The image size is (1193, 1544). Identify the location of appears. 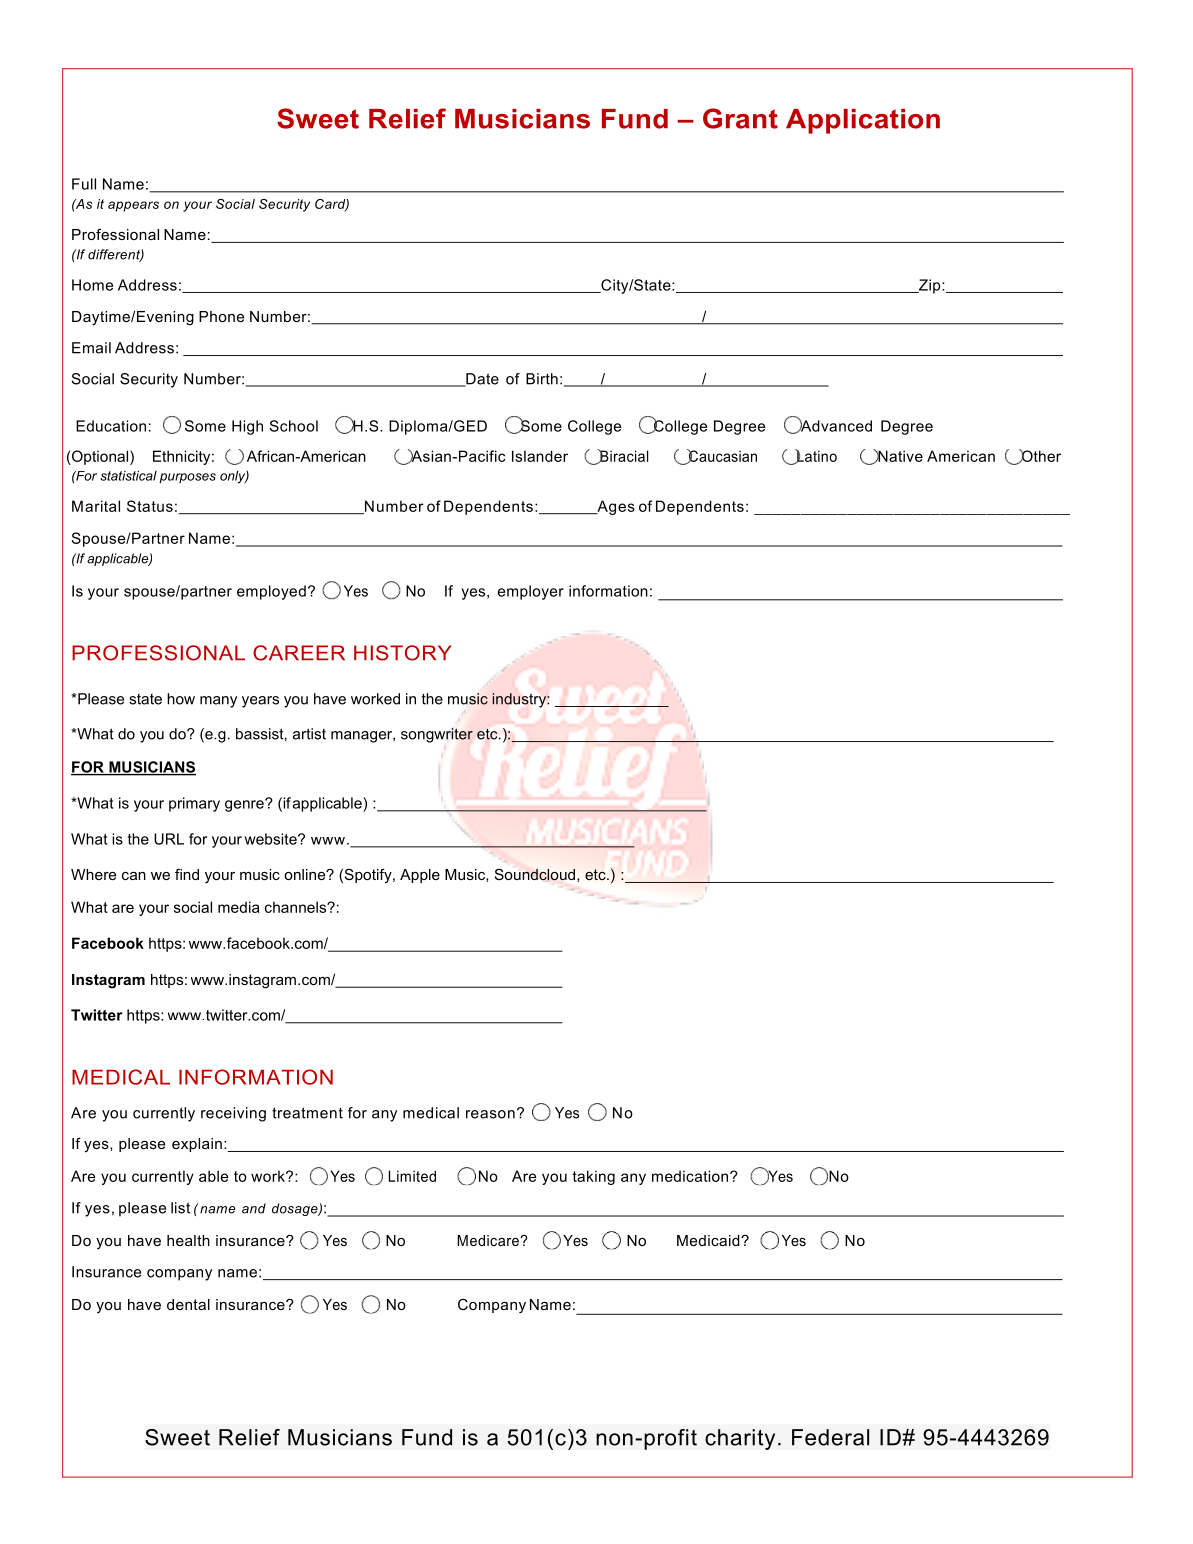
(133, 206).
